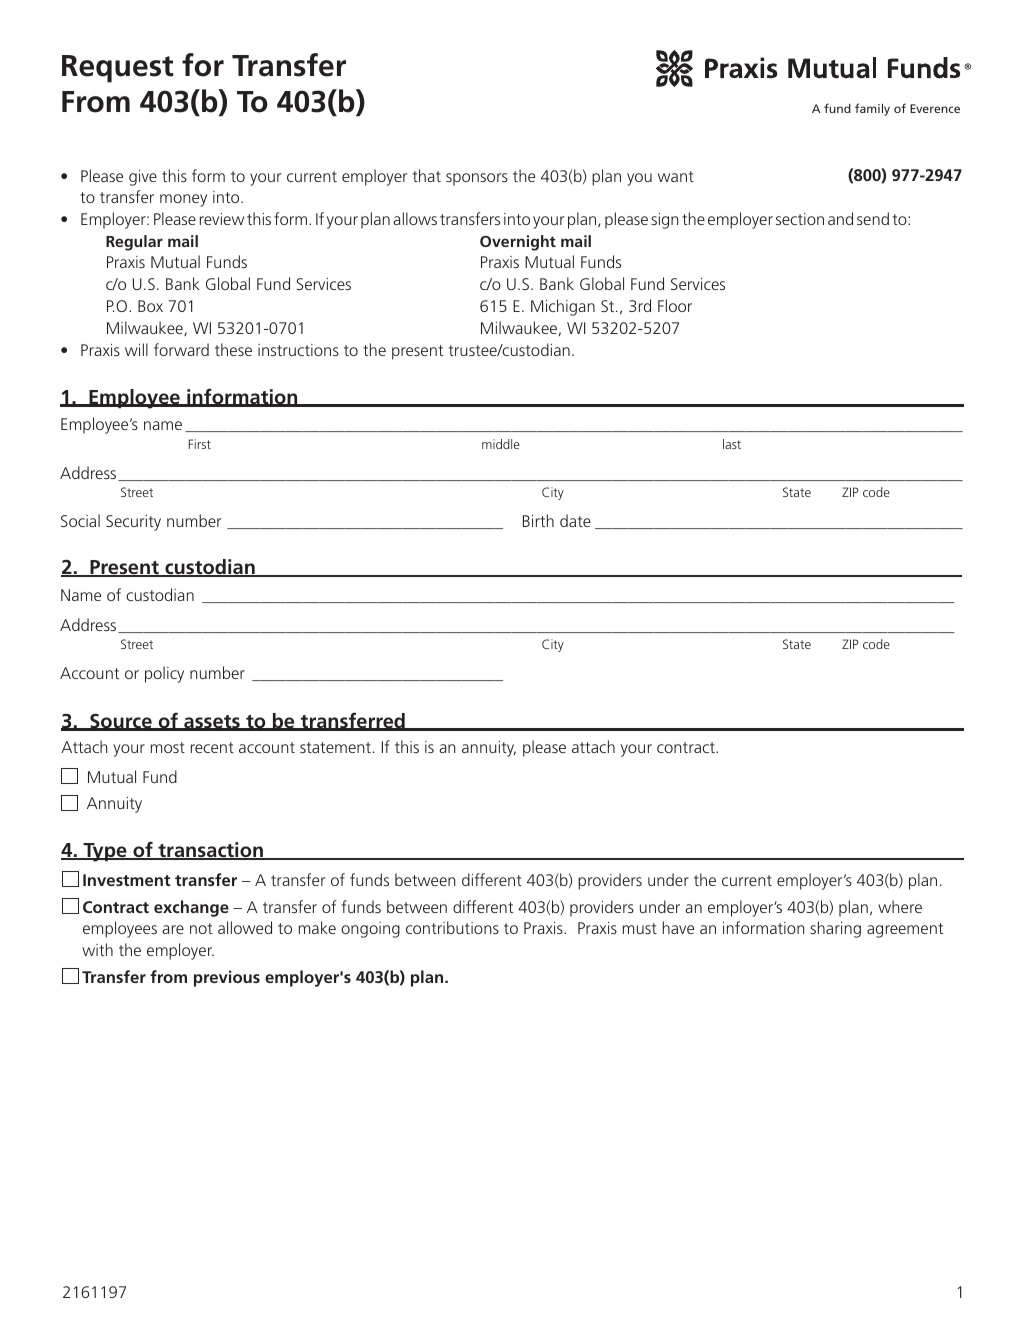  I want to click on Request, so click(118, 69).
